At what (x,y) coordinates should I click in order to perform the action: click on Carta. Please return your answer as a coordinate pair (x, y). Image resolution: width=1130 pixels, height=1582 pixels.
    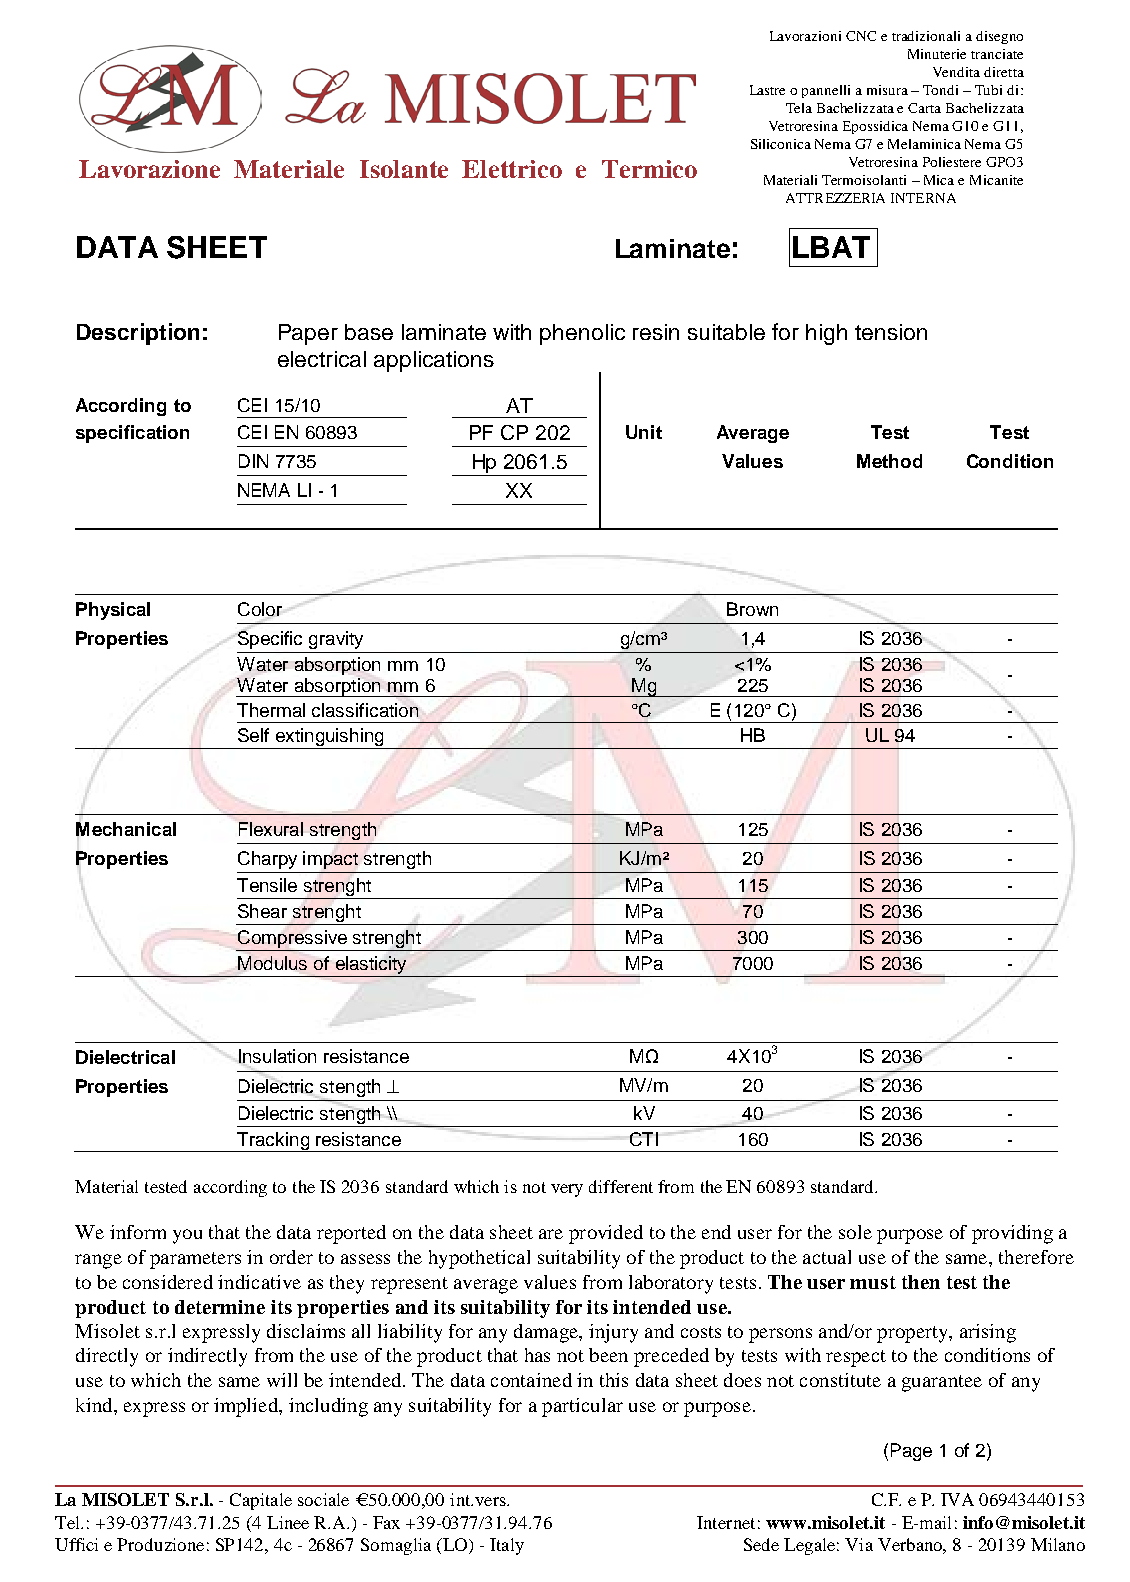
    Looking at the image, I should click on (924, 108).
